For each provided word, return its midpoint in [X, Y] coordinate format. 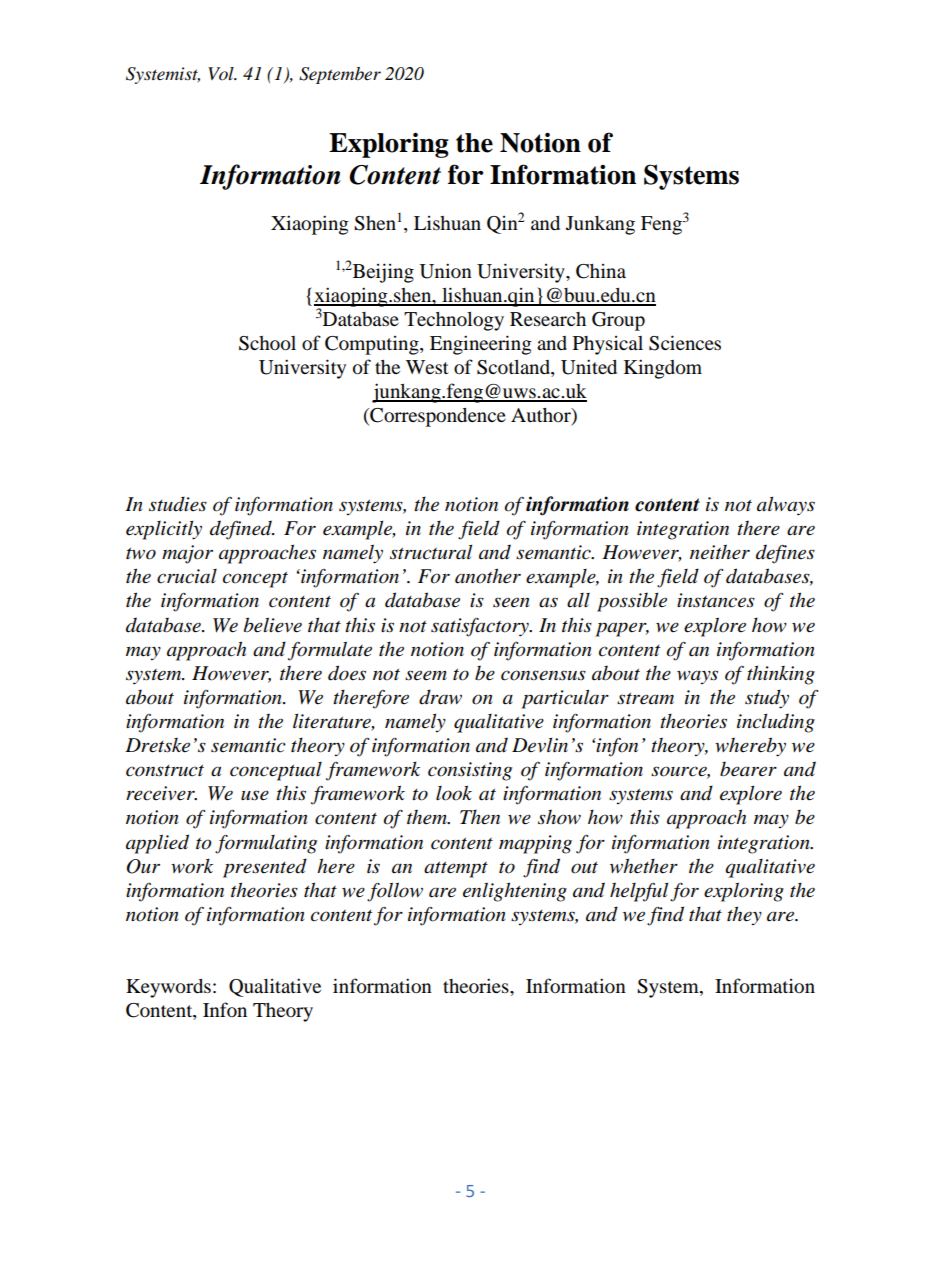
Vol [222, 73]
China [601, 271]
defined [242, 530]
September [340, 75]
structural [431, 552]
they [744, 916]
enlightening [515, 892]
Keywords [168, 988]
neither [720, 552]
